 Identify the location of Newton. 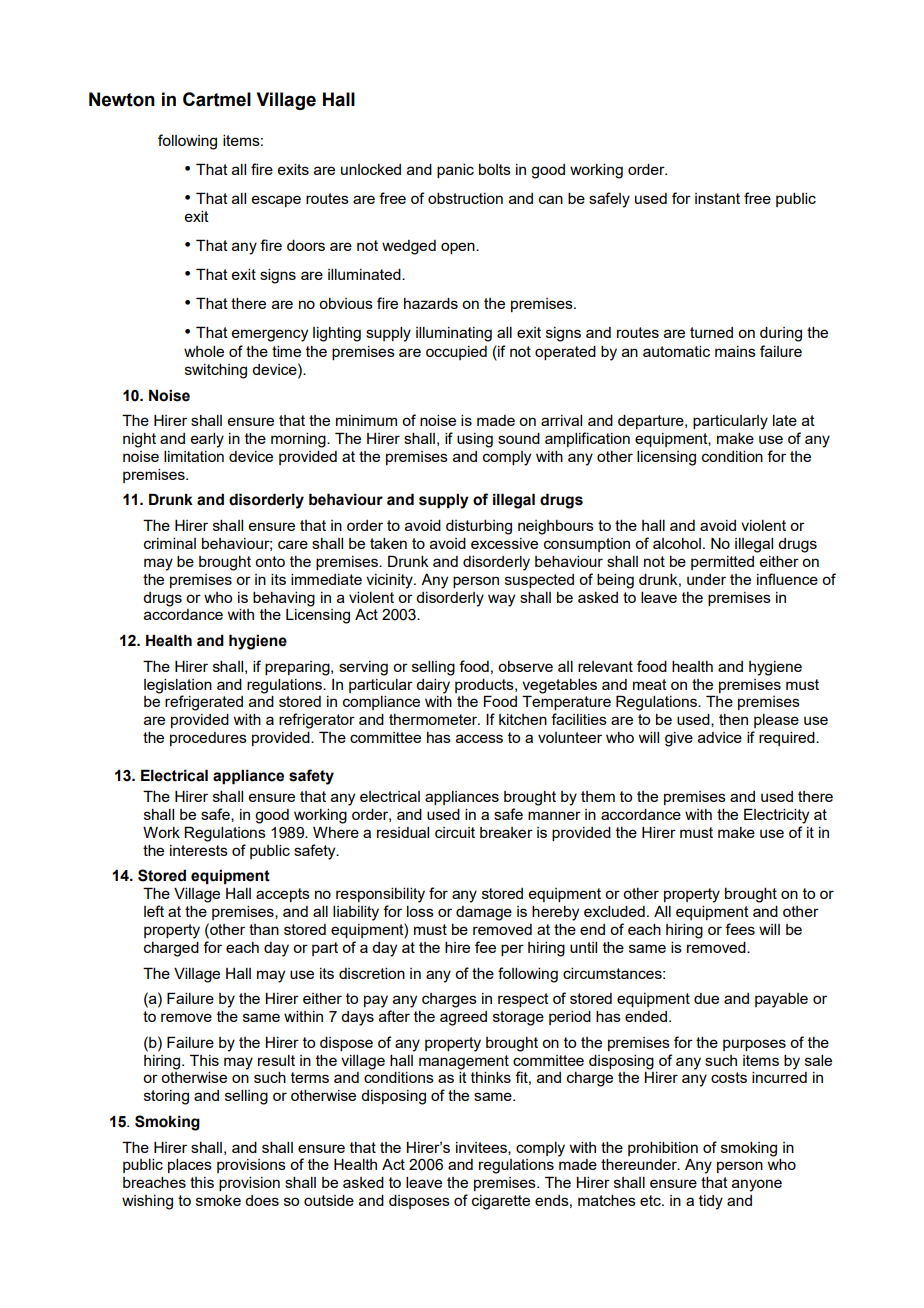
(122, 99).
